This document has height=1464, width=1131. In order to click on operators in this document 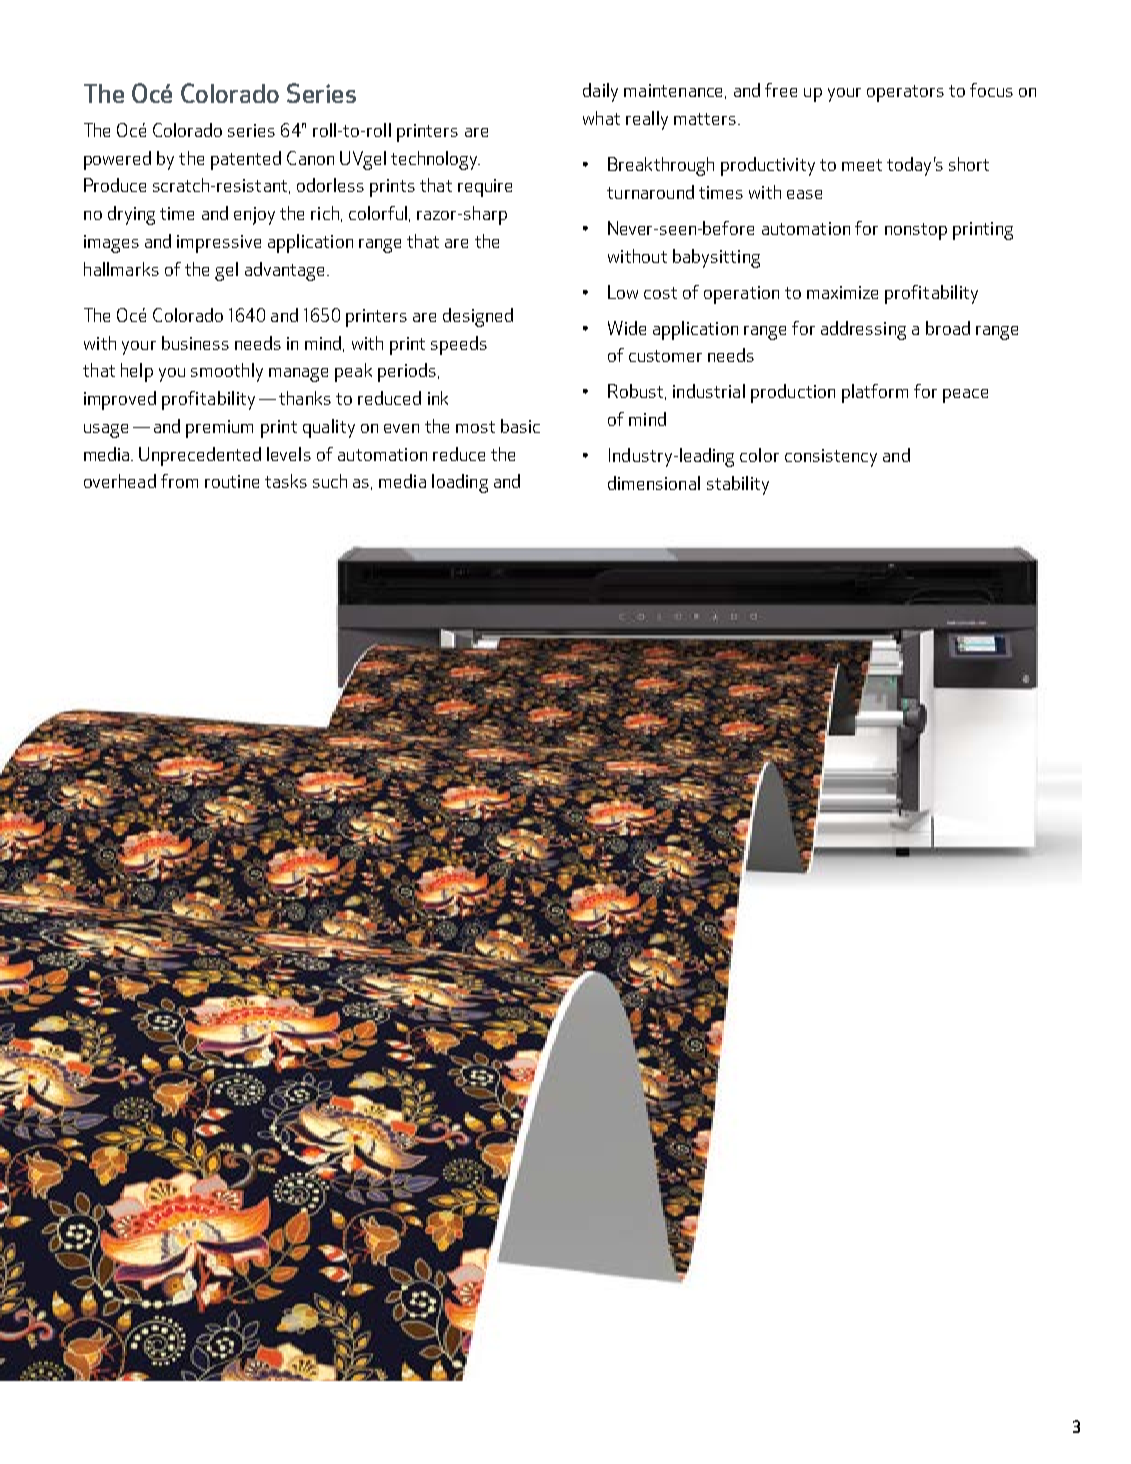, I will do `click(905, 93)`.
